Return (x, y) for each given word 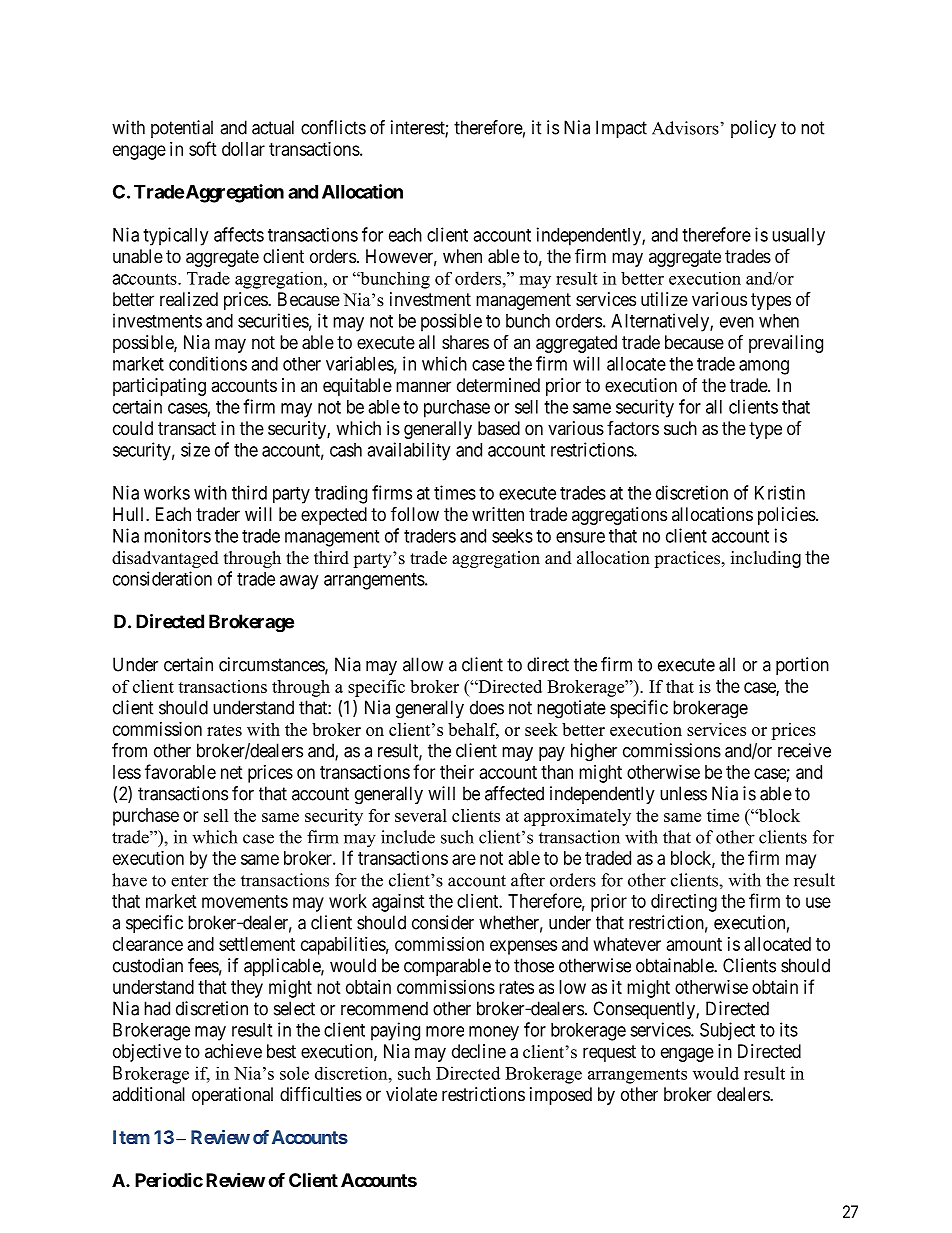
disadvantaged (165, 559)
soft (203, 148)
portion (802, 666)
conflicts (333, 127)
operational (232, 1096)
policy (753, 129)
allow (423, 664)
